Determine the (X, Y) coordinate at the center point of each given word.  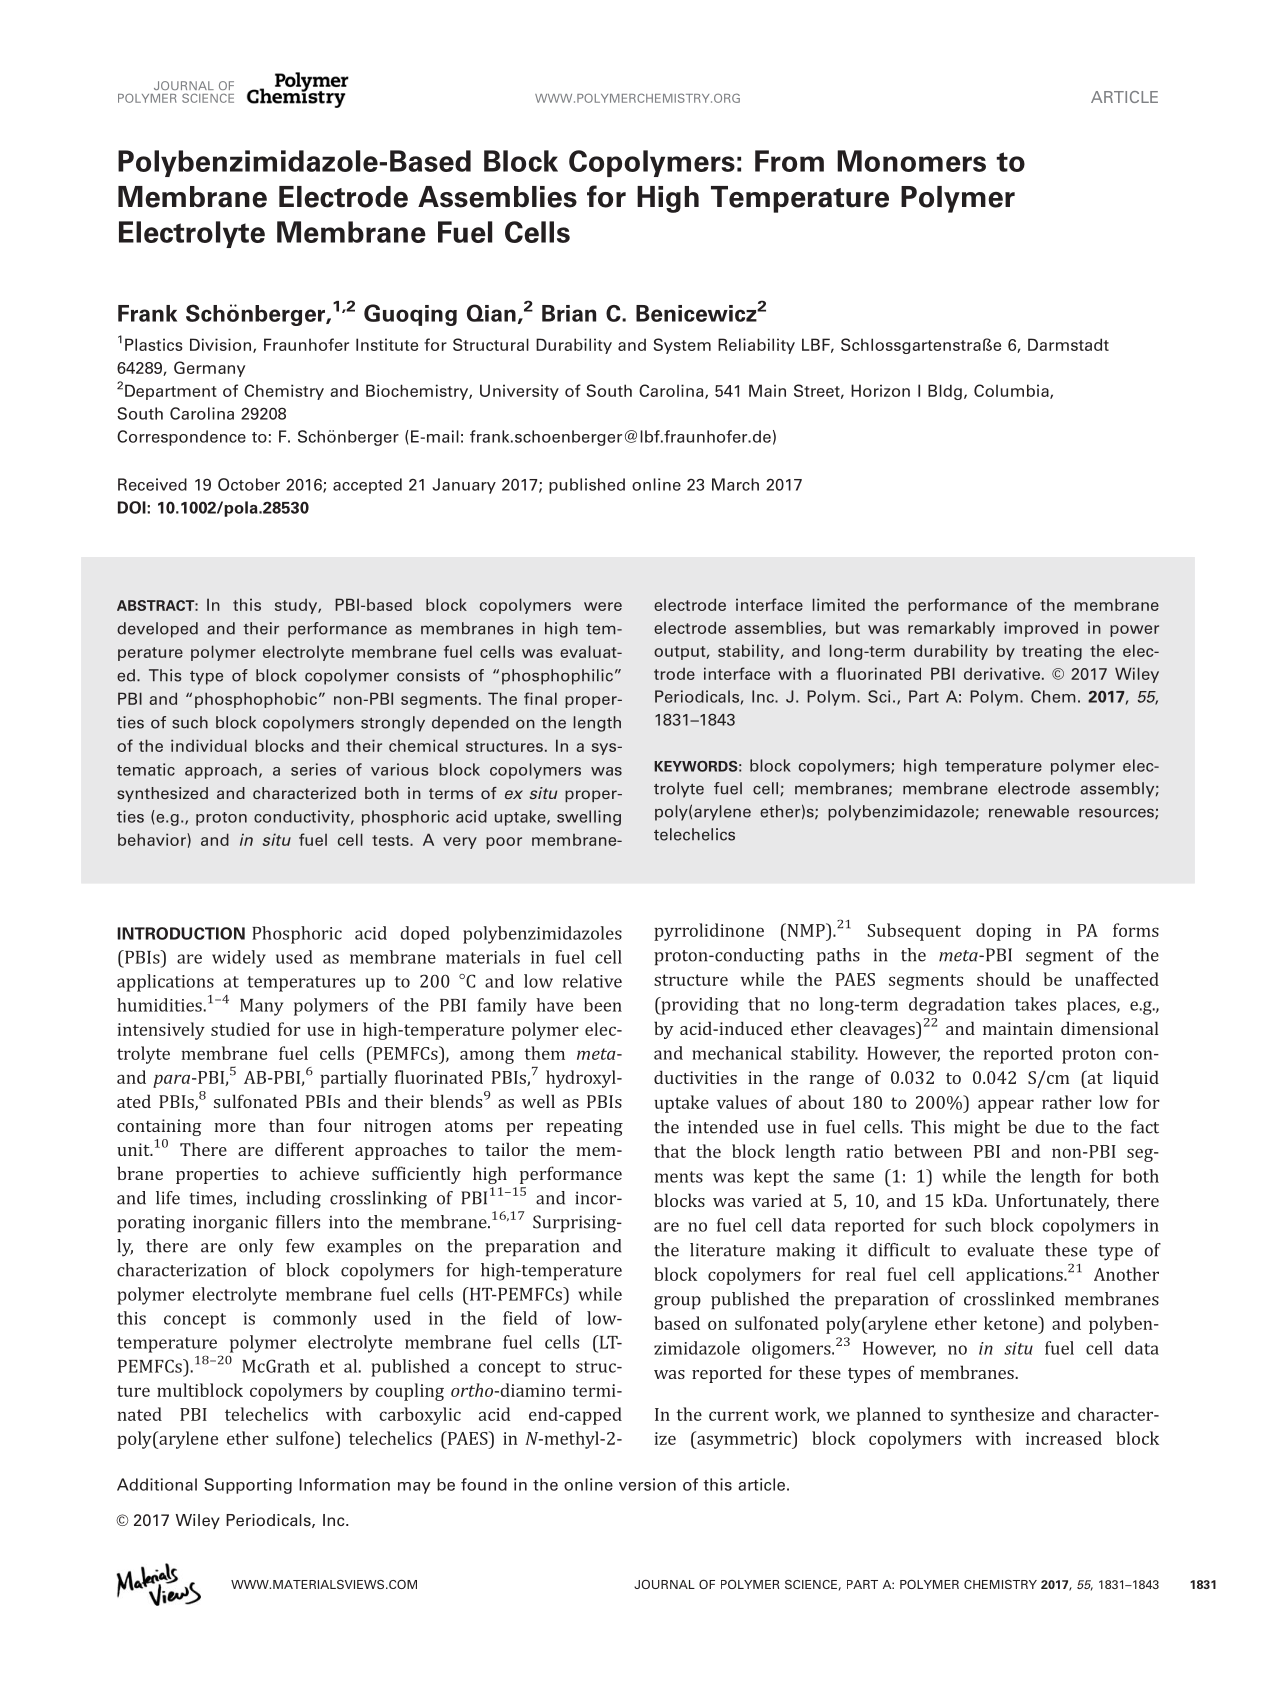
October (249, 484)
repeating (584, 1127)
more (235, 1127)
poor (504, 843)
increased (1064, 1438)
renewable (1029, 811)
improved (1041, 629)
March (735, 484)
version (647, 1484)
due (1049, 1127)
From (789, 161)
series (313, 769)
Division (222, 345)
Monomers (911, 161)
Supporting (248, 1486)
